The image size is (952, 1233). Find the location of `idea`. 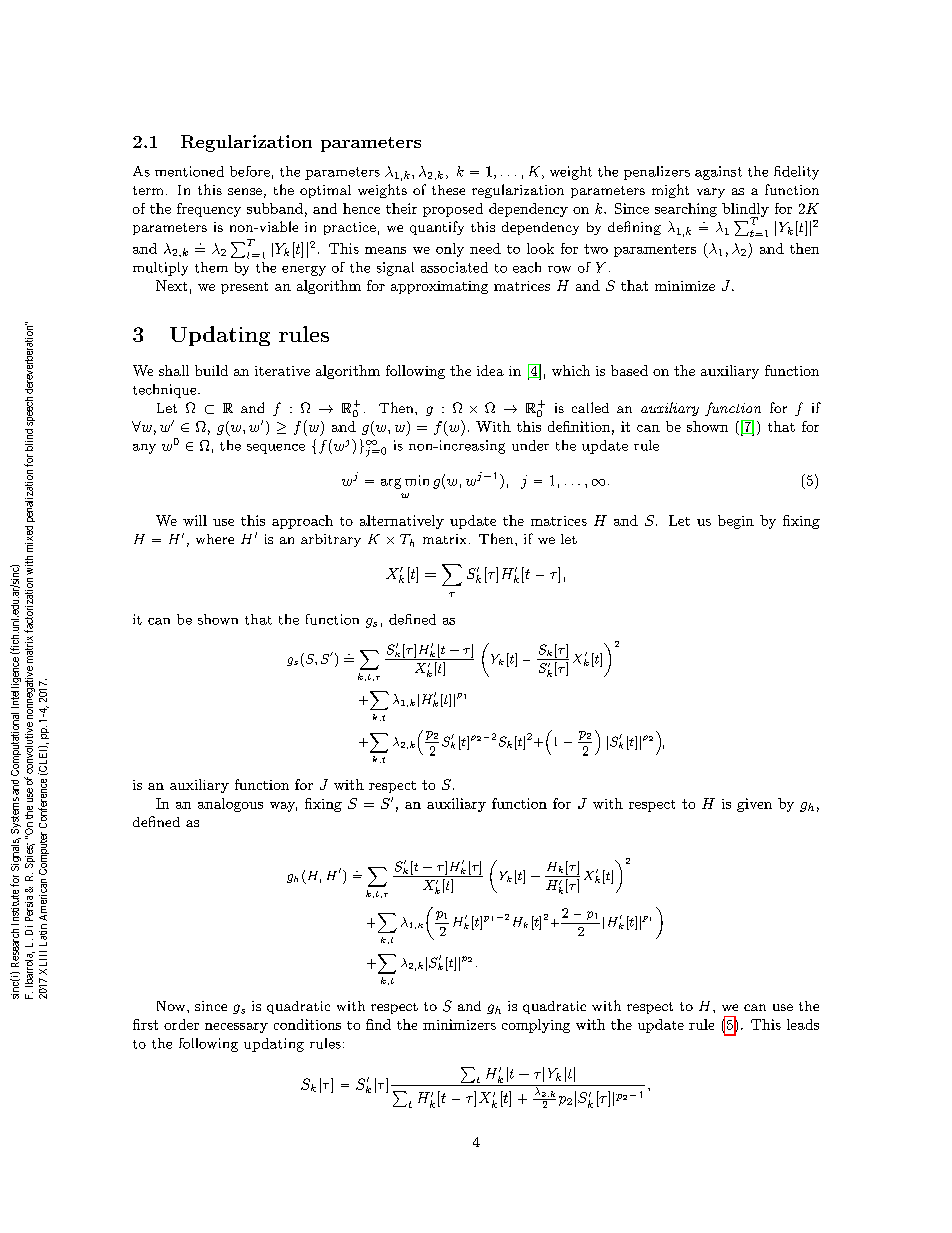

idea is located at coordinates (490, 370).
